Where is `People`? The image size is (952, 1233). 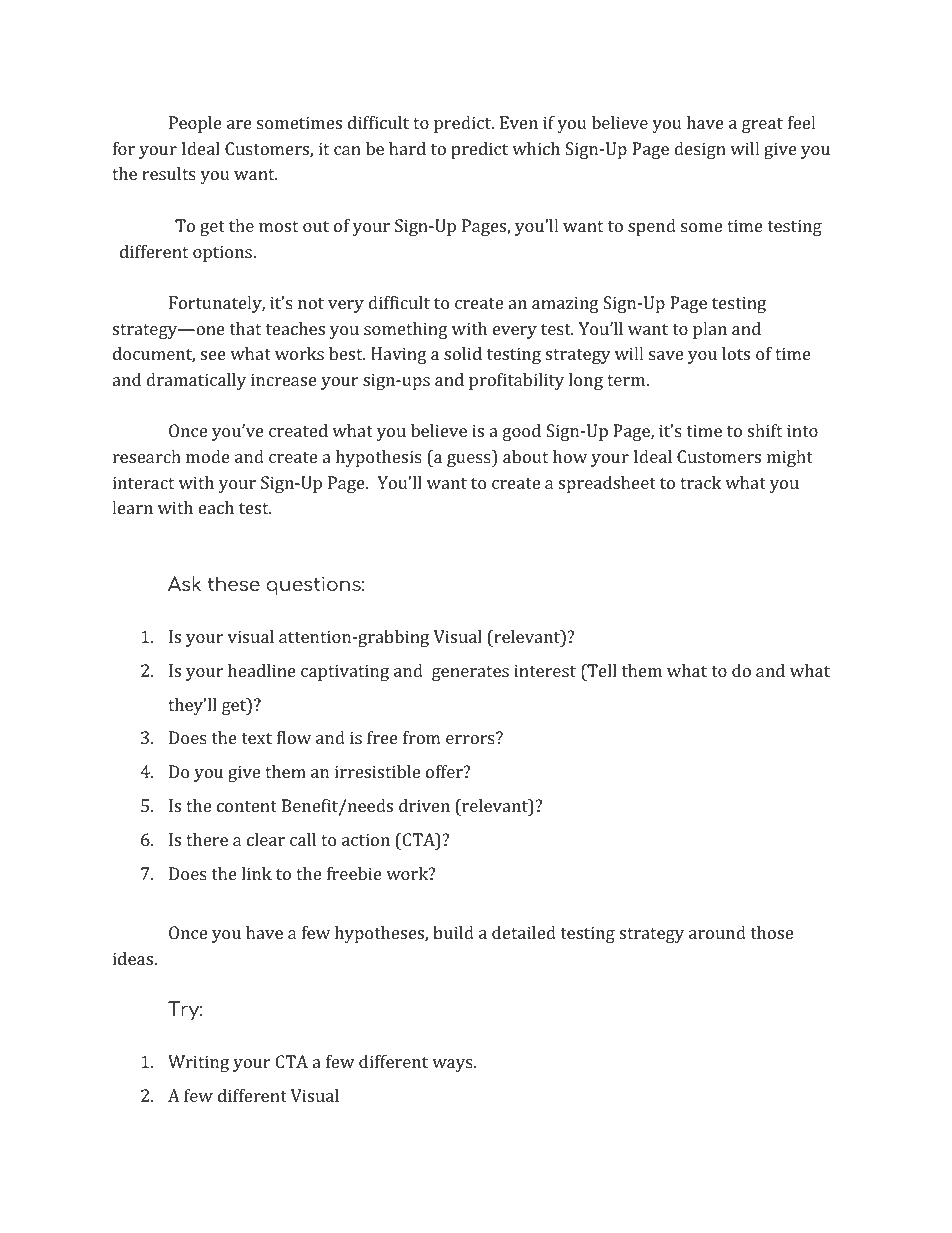 People is located at coordinates (195, 124).
